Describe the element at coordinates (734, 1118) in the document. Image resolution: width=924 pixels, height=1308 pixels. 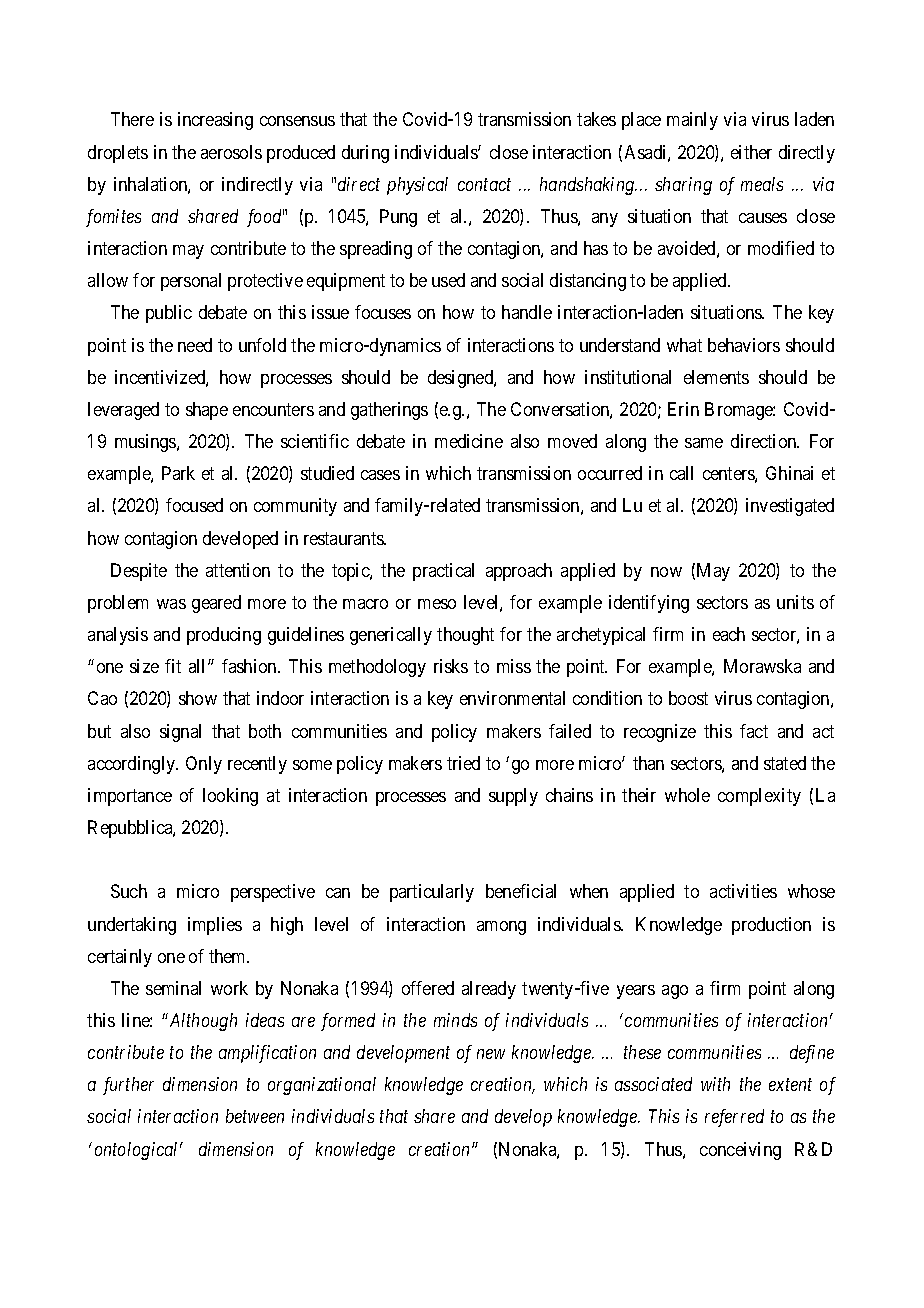
I see `referred` at that location.
